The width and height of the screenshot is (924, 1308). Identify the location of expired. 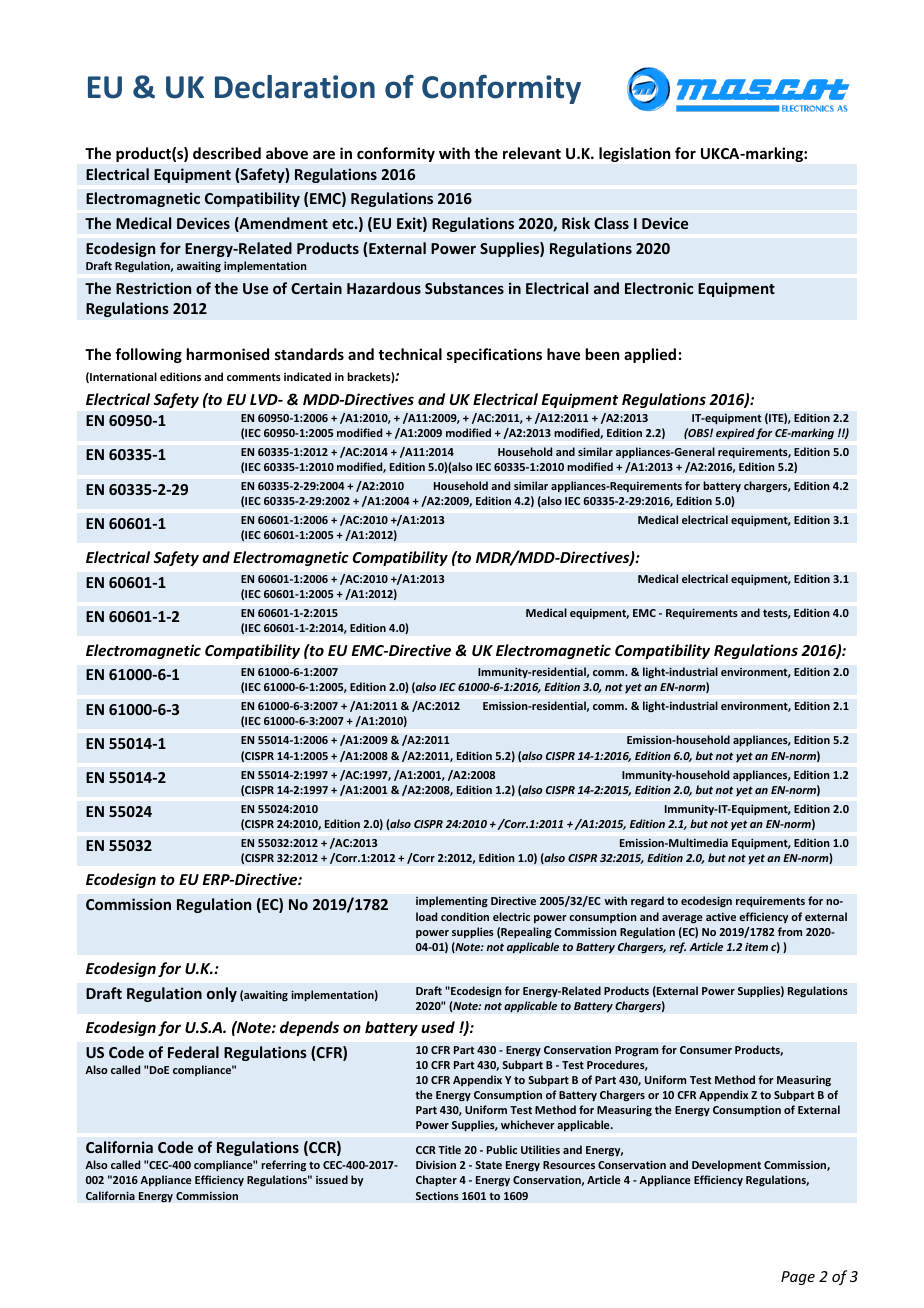
(735, 434).
